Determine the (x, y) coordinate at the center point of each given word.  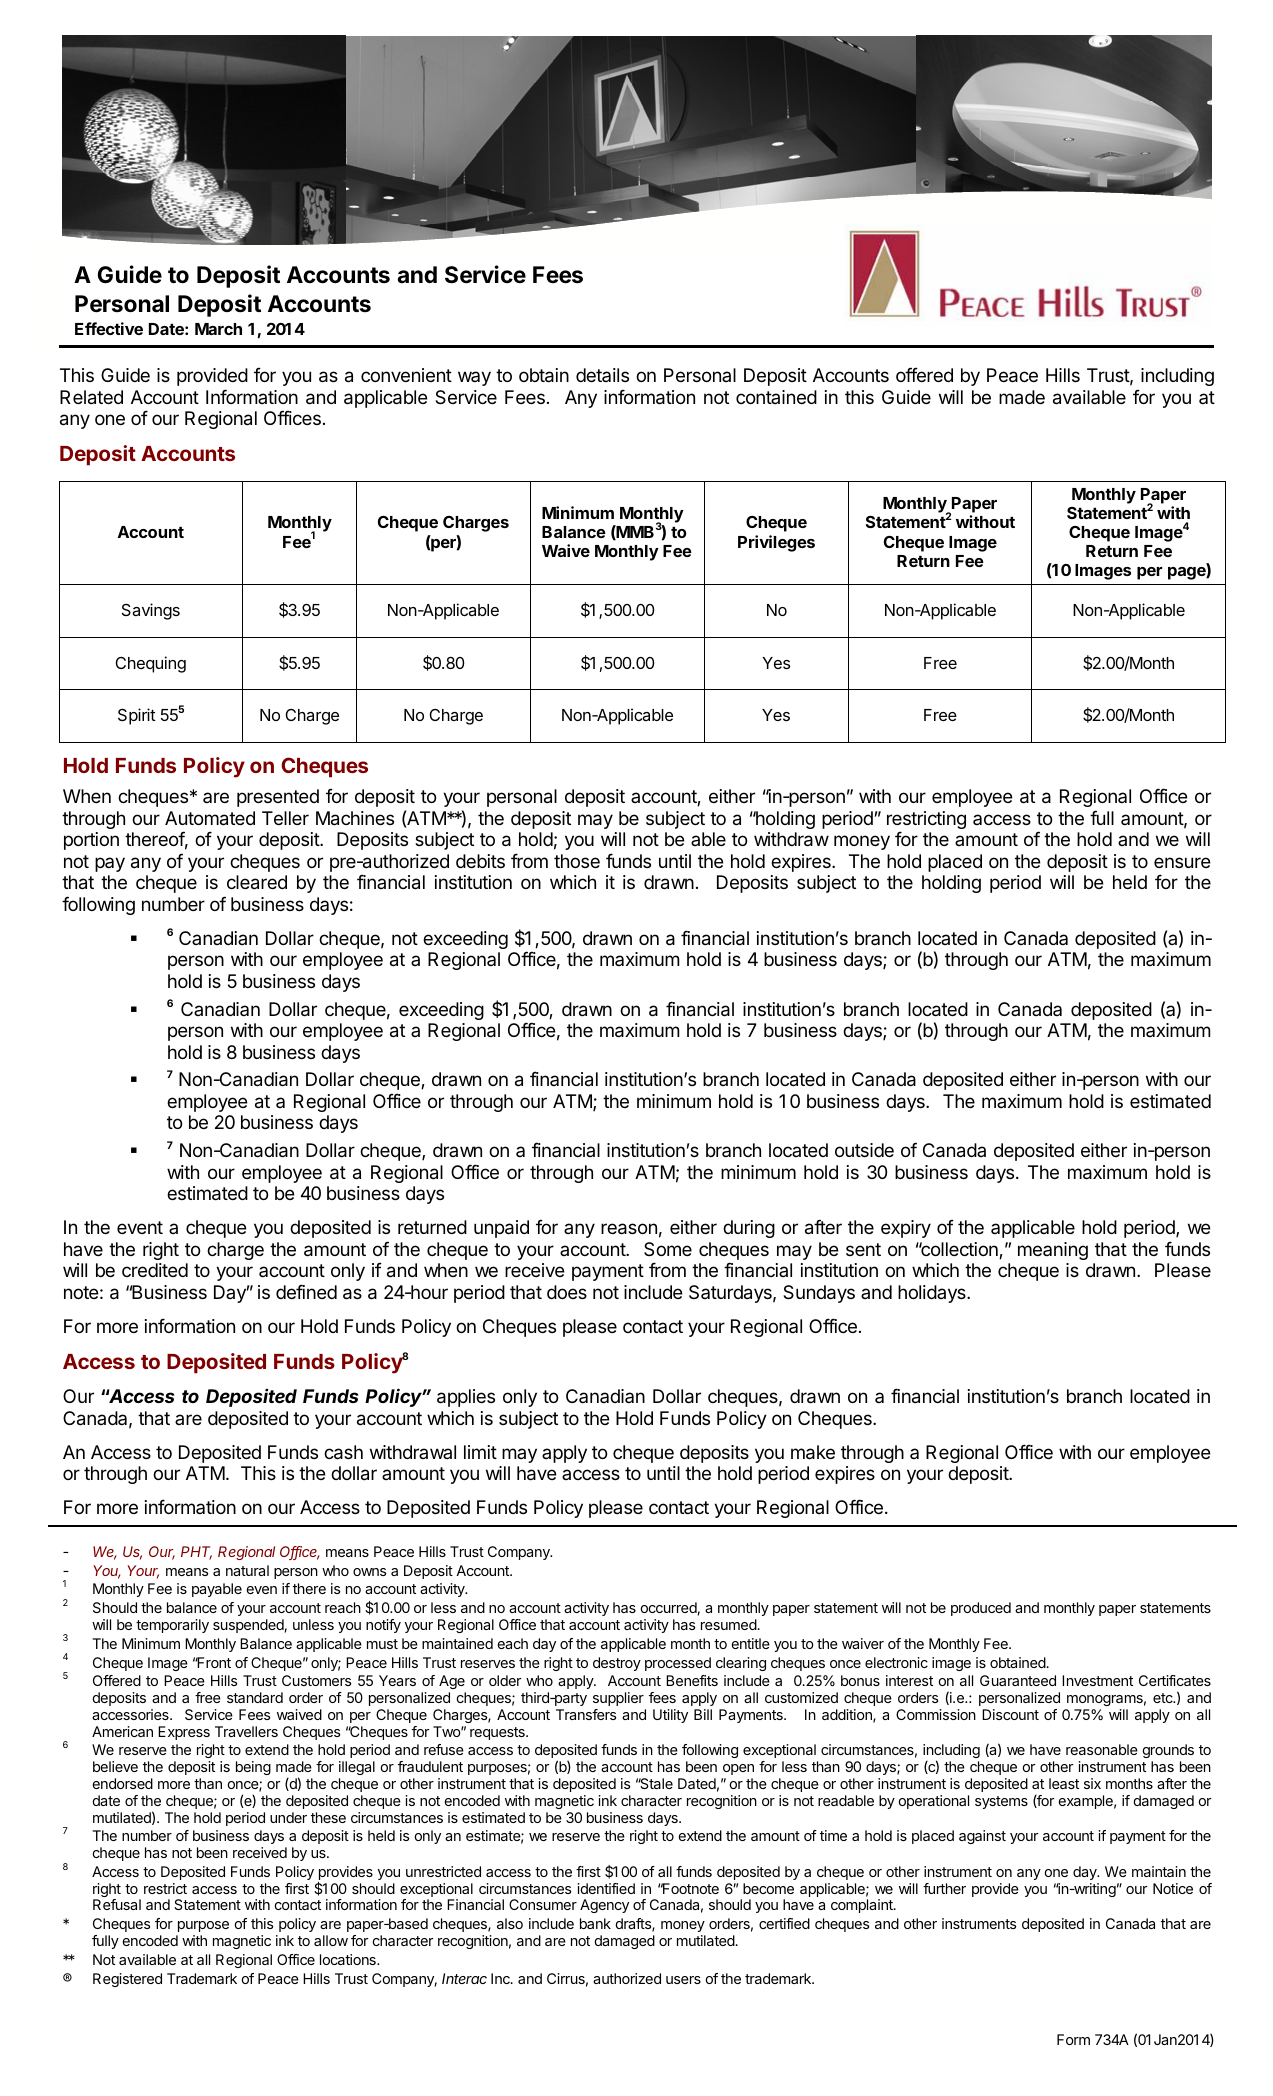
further (944, 1888)
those (577, 861)
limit (480, 1452)
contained (776, 397)
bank (595, 1923)
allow (331, 1940)
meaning (1053, 1251)
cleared (257, 882)
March (218, 329)
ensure (1182, 862)
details (602, 375)
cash (343, 1452)
